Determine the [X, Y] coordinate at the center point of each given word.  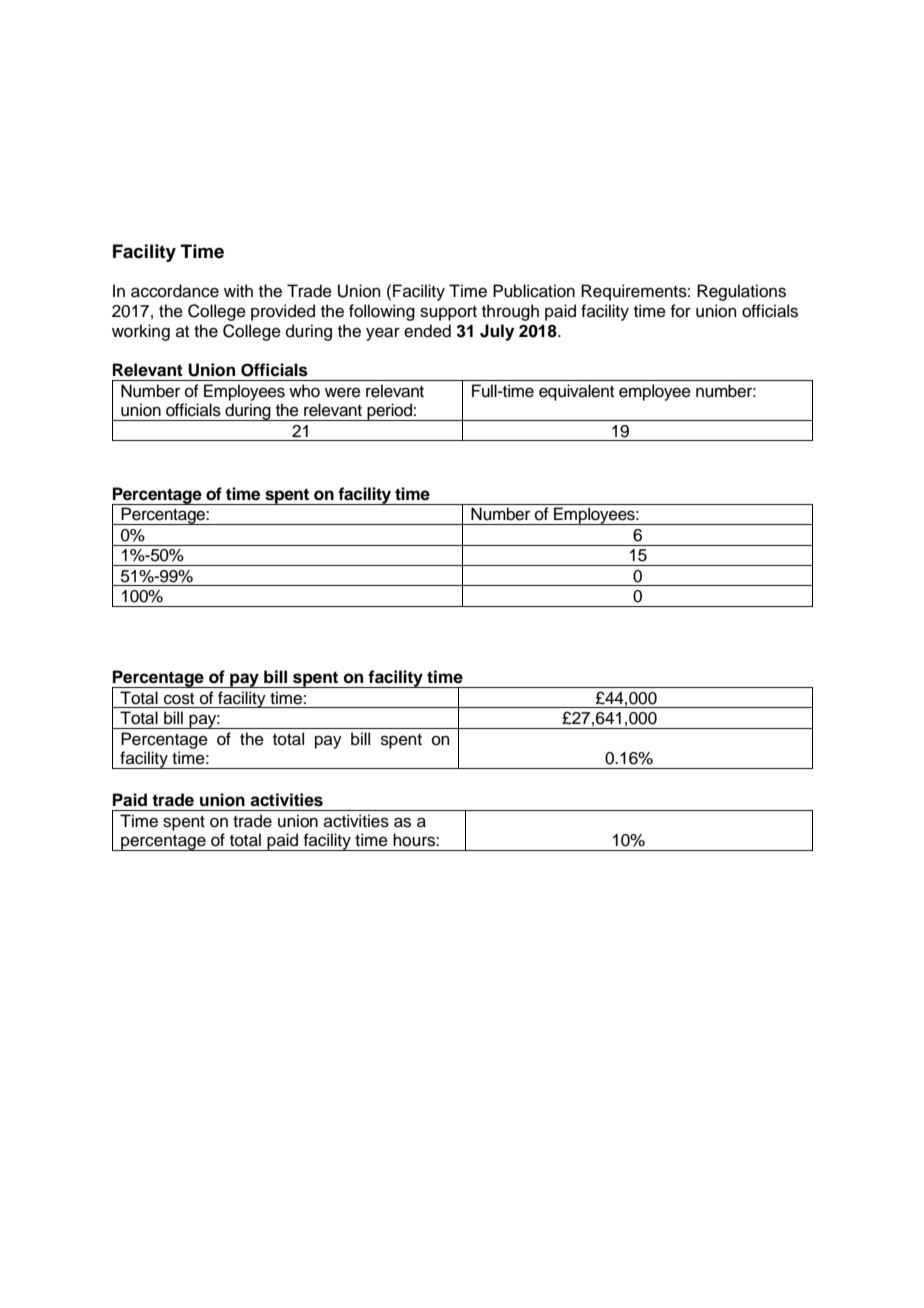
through [510, 312]
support [448, 313]
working [141, 332]
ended [427, 331]
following [382, 312]
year [383, 334]
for [680, 311]
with [238, 290]
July [497, 332]
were [343, 392]
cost [179, 699]
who [304, 391]
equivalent [576, 392]
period [389, 412]
